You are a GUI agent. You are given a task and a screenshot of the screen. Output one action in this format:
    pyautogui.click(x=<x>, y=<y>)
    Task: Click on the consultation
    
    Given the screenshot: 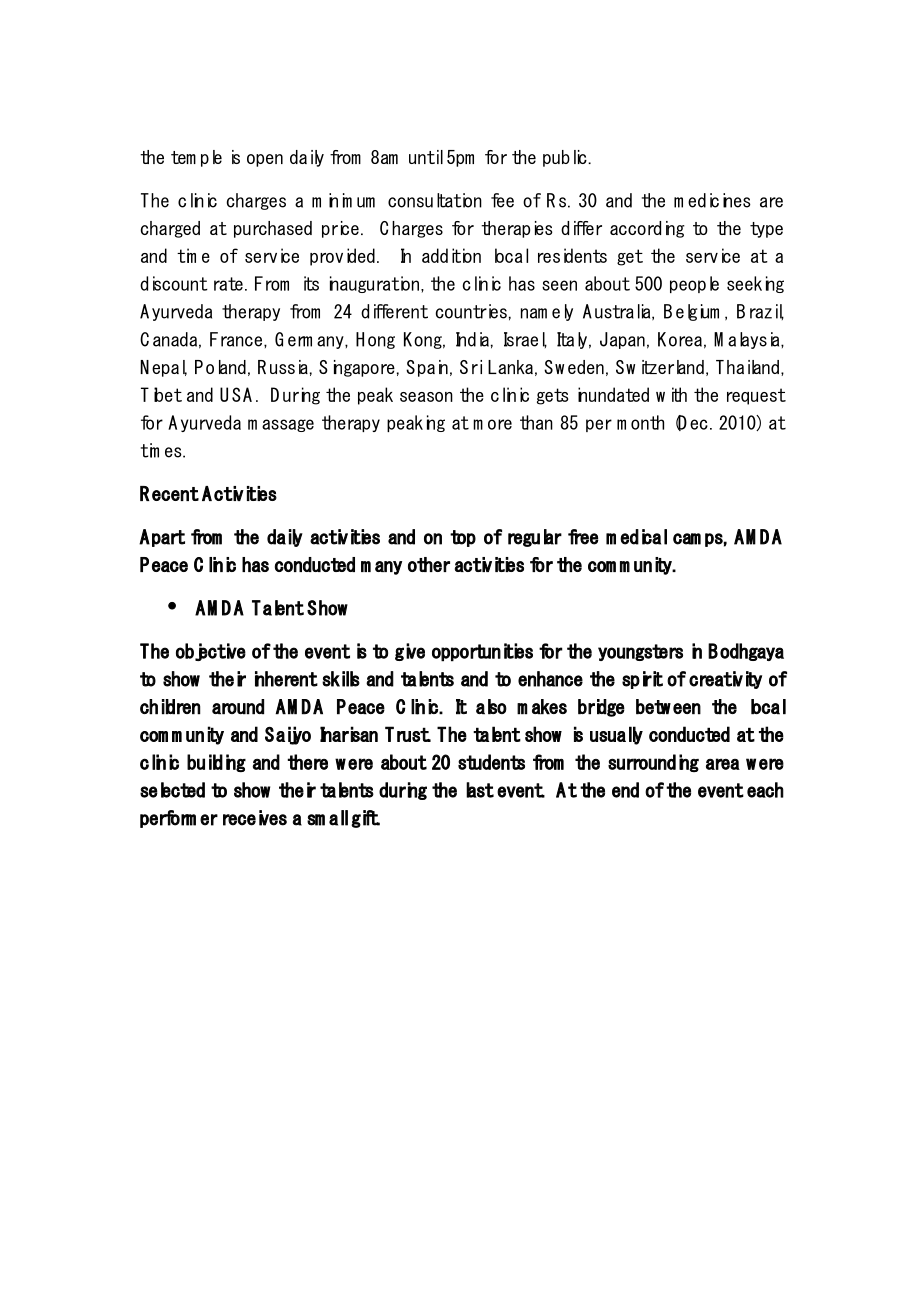 What is the action you would take?
    pyautogui.click(x=435, y=200)
